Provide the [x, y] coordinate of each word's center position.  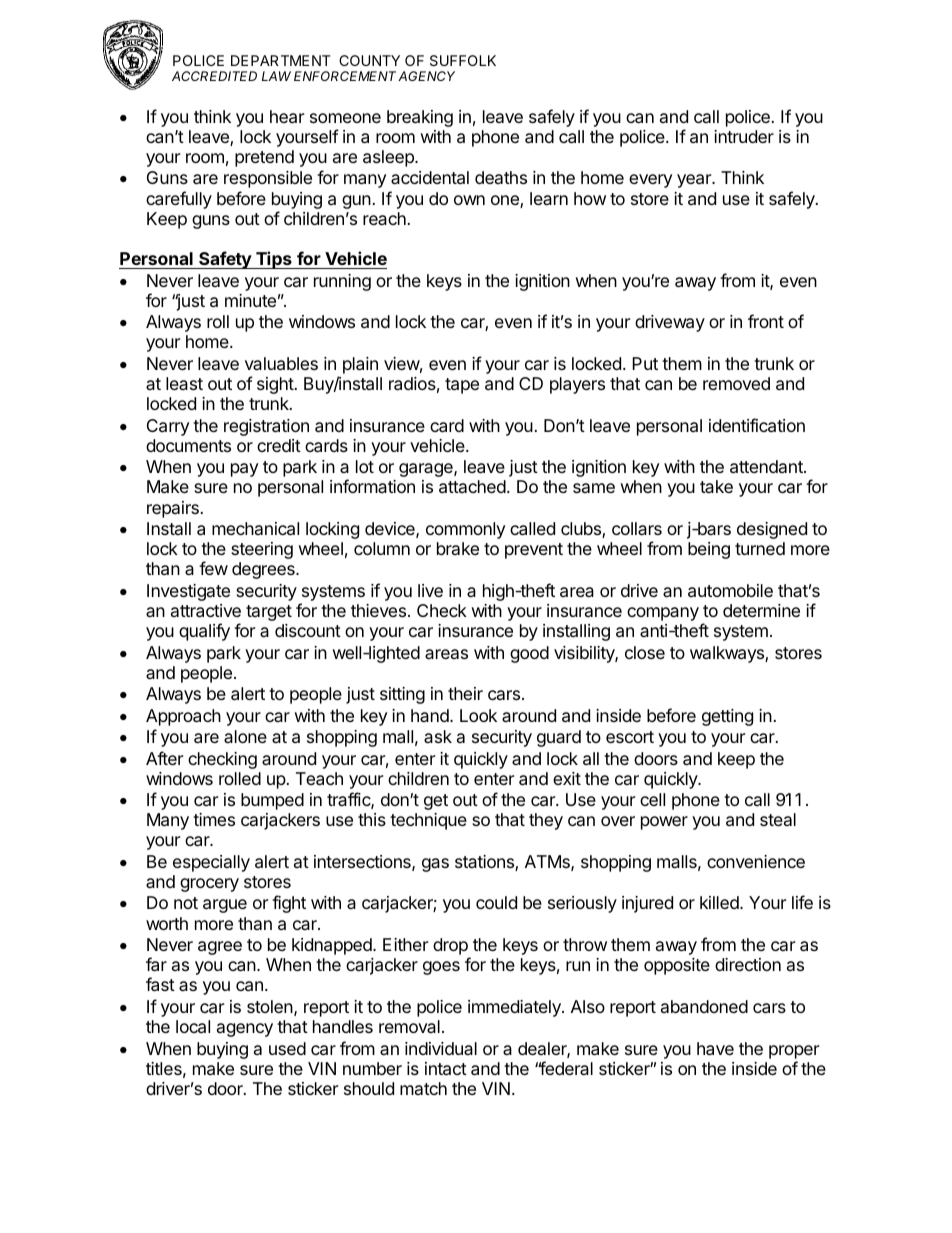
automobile [730, 591]
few [213, 568]
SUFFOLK [463, 60]
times [214, 819]
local [193, 1027]
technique [428, 821]
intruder [744, 136]
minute [250, 300]
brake [458, 548]
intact [446, 1069]
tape [462, 386]
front [766, 321]
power [664, 823]
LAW [276, 76]
